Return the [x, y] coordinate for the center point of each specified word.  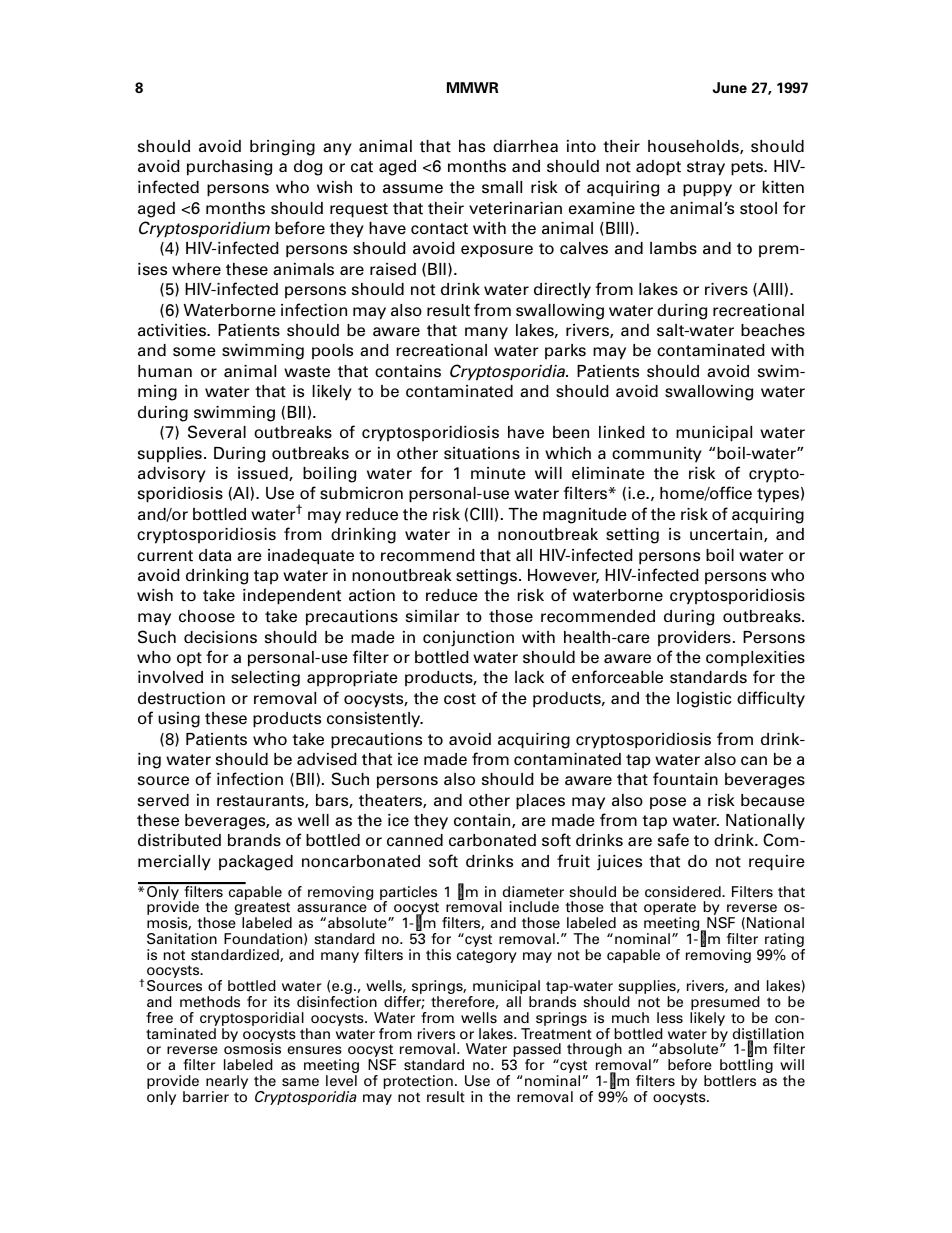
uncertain [727, 535]
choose [207, 616]
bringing [282, 148]
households [694, 147]
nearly [227, 1083]
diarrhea [525, 146]
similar [433, 616]
